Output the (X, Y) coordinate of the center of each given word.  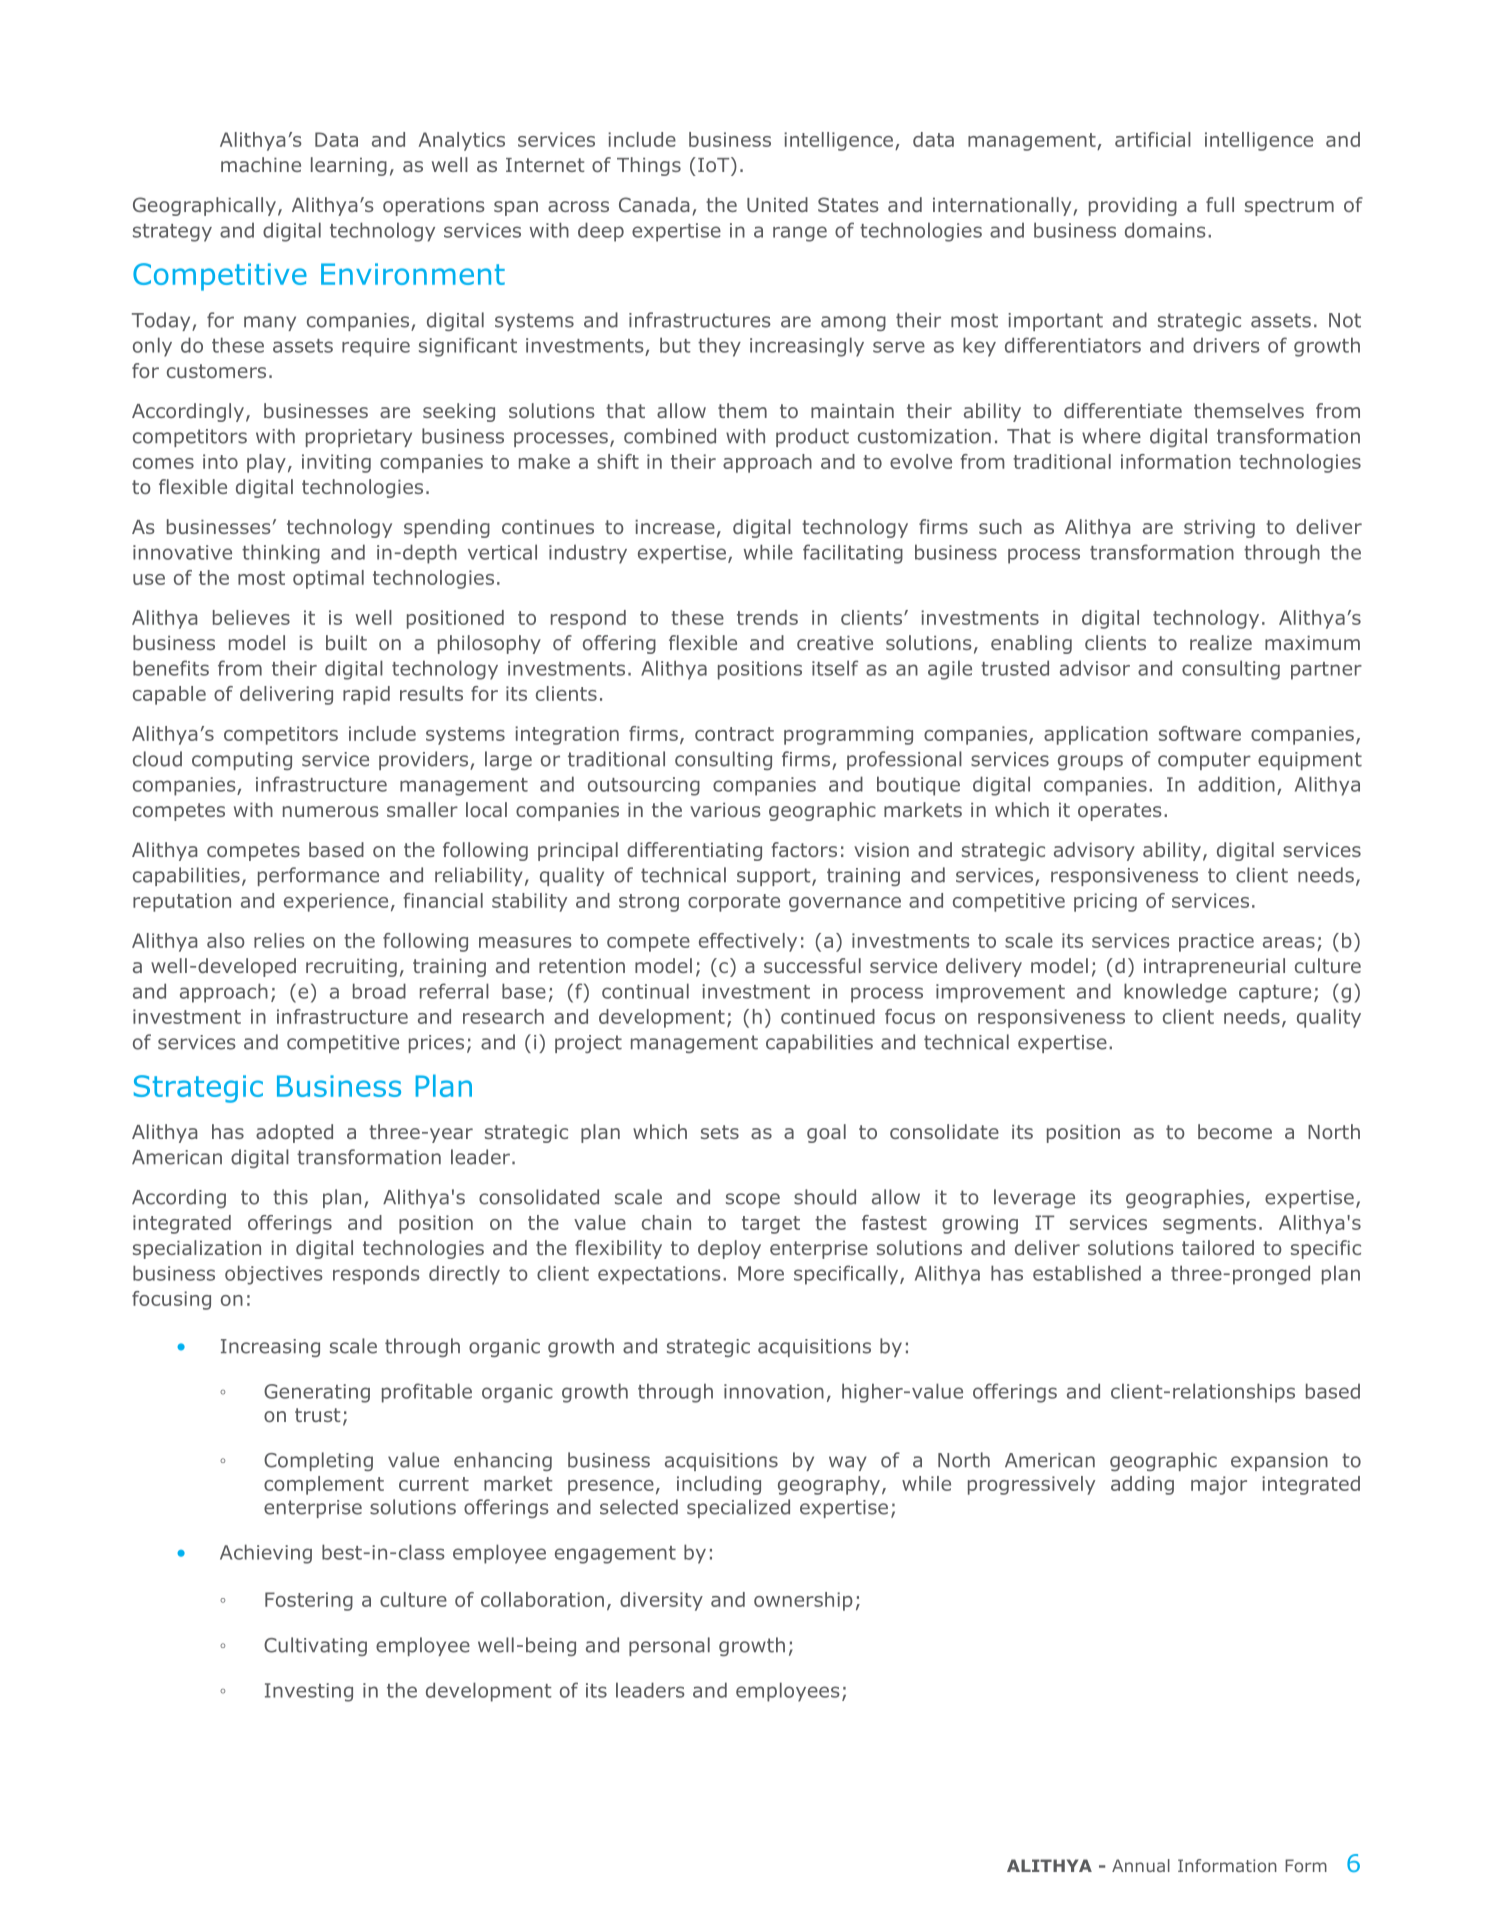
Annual (1141, 1865)
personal (669, 1646)
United (777, 204)
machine (261, 164)
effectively (748, 942)
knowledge (1175, 993)
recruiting (351, 968)
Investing (309, 1692)
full (1220, 204)
